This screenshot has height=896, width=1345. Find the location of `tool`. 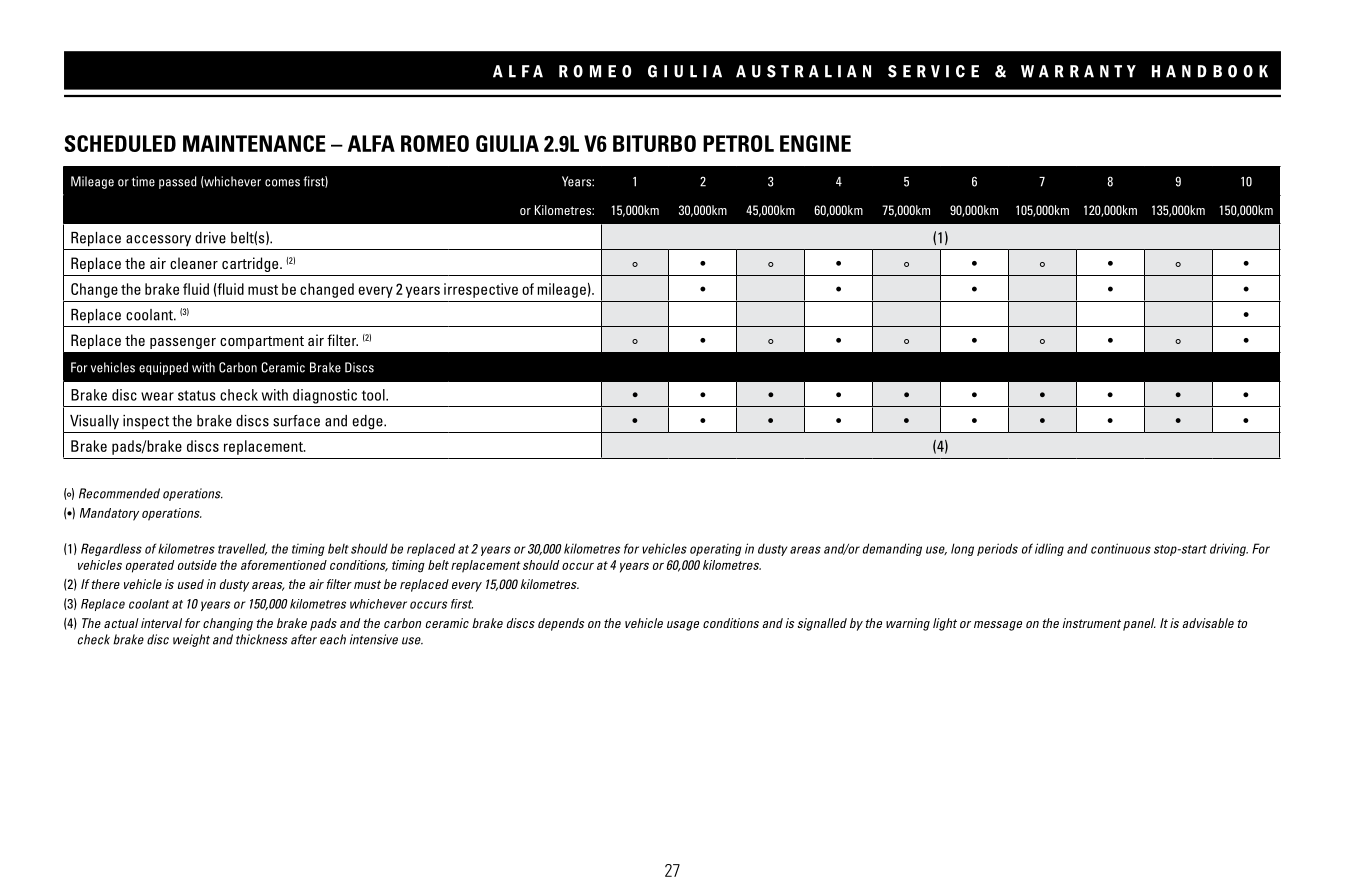

tool is located at coordinates (374, 395).
